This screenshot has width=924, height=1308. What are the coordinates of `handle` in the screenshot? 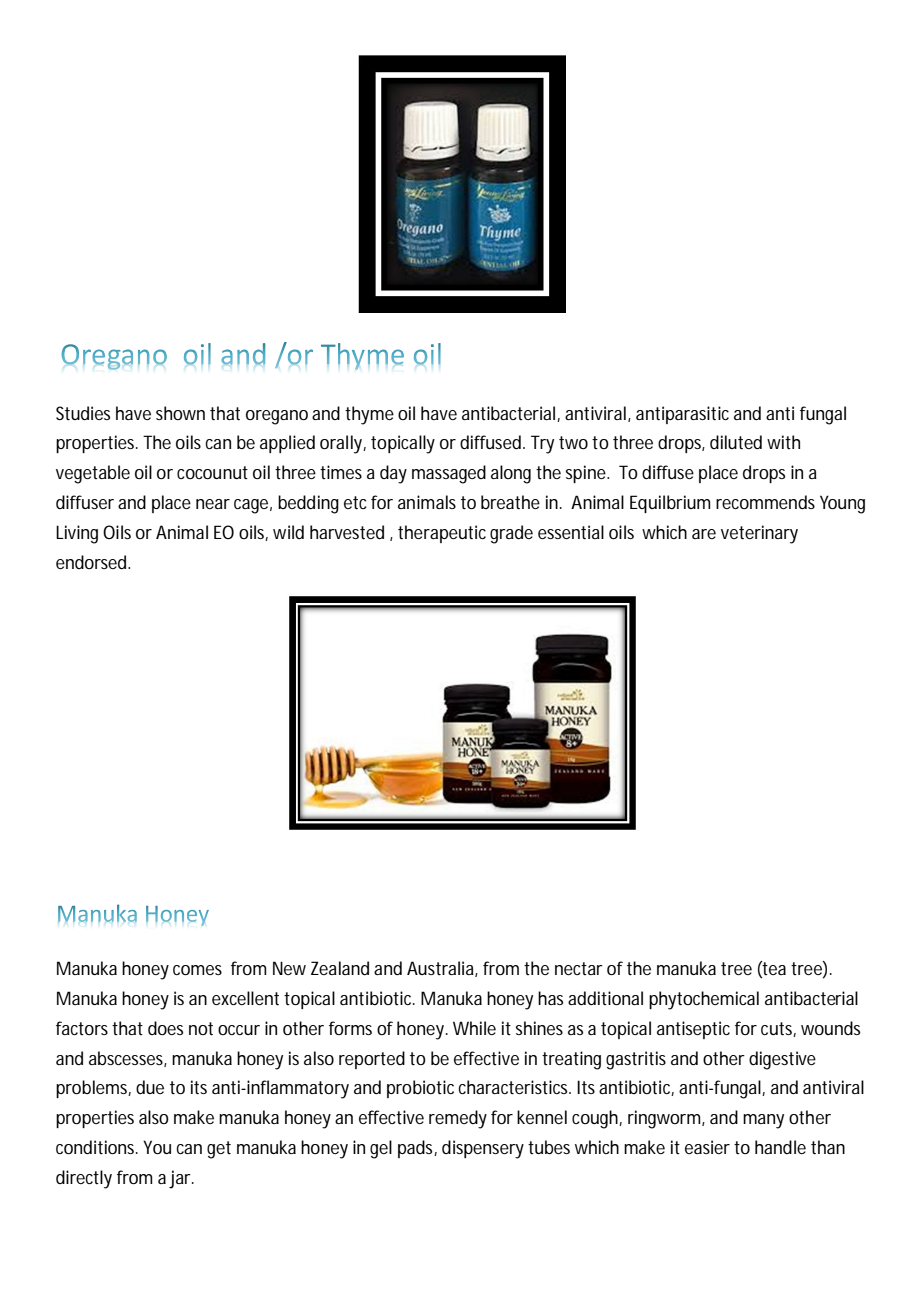 It's located at (780, 1147).
